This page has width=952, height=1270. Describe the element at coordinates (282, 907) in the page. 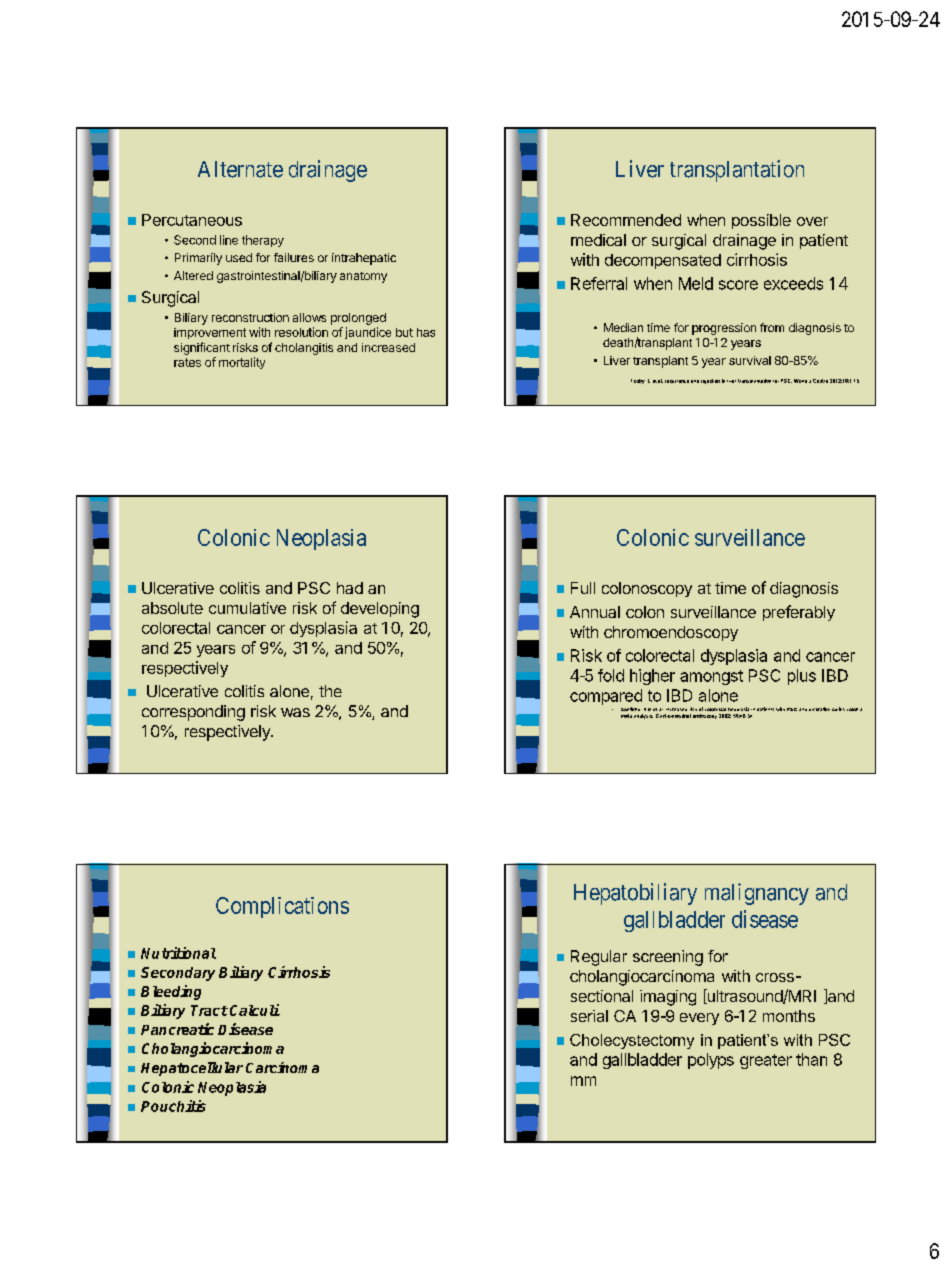

I see `Complications` at that location.
